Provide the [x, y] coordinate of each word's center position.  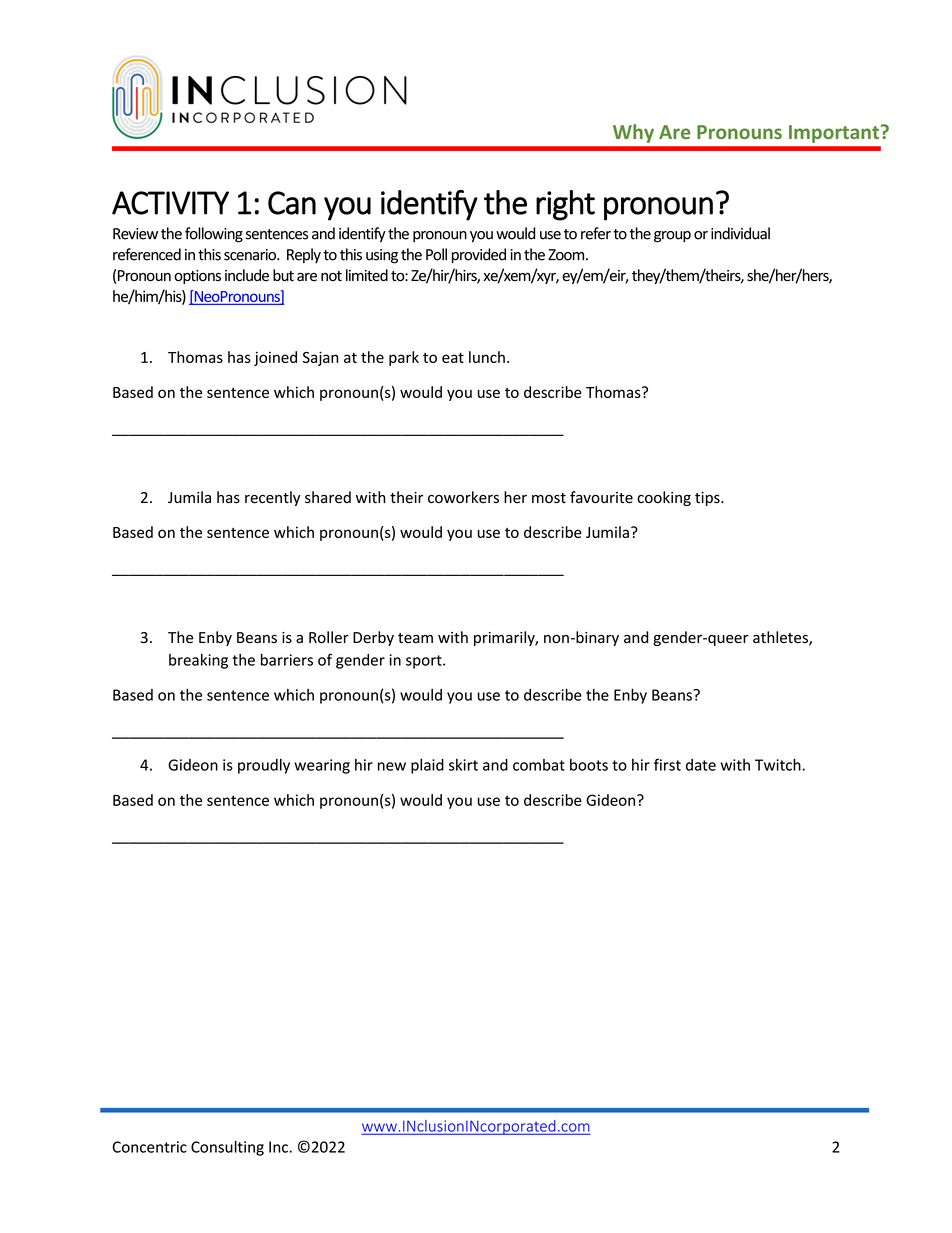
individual [740, 233]
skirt [463, 765]
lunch [487, 357]
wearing [322, 766]
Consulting [227, 1148]
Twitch [779, 764]
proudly [264, 766]
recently [272, 498]
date [701, 765]
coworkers [463, 497]
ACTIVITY [170, 203]
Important [834, 134]
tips [708, 499]
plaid [427, 766]
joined [275, 358]
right [565, 205]
